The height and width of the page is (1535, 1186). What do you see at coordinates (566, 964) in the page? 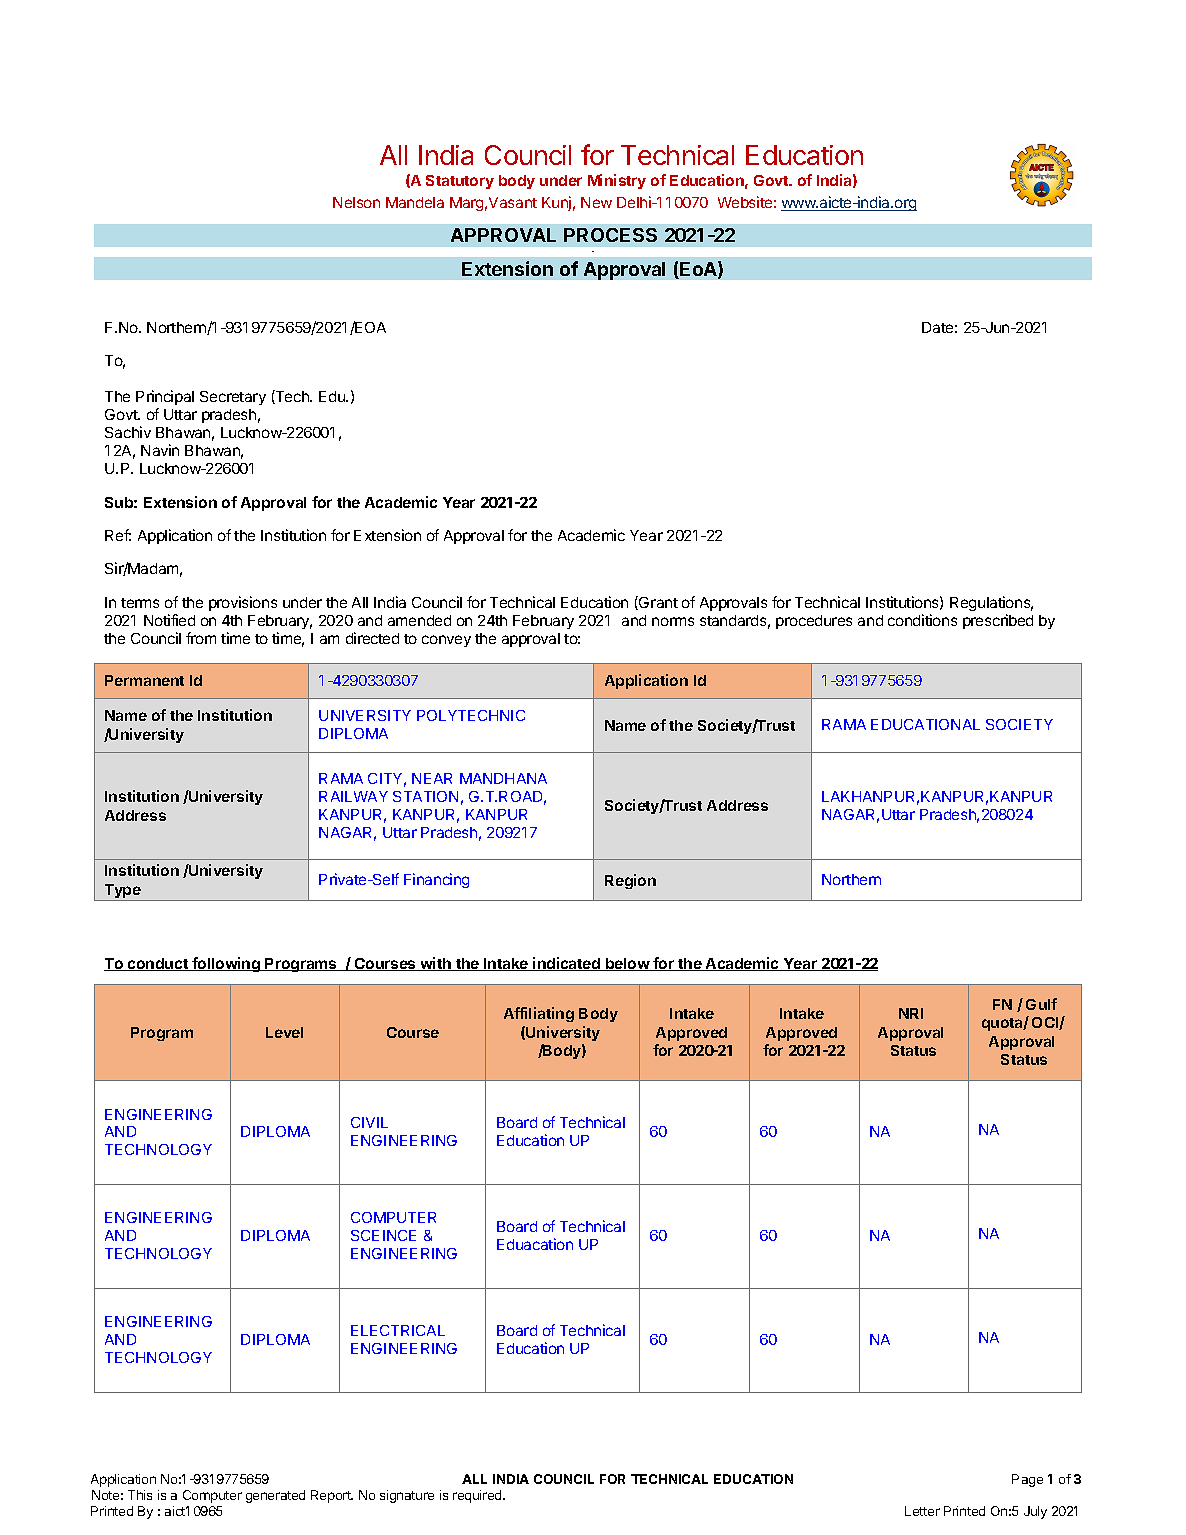
I see `indicated` at bounding box center [566, 964].
